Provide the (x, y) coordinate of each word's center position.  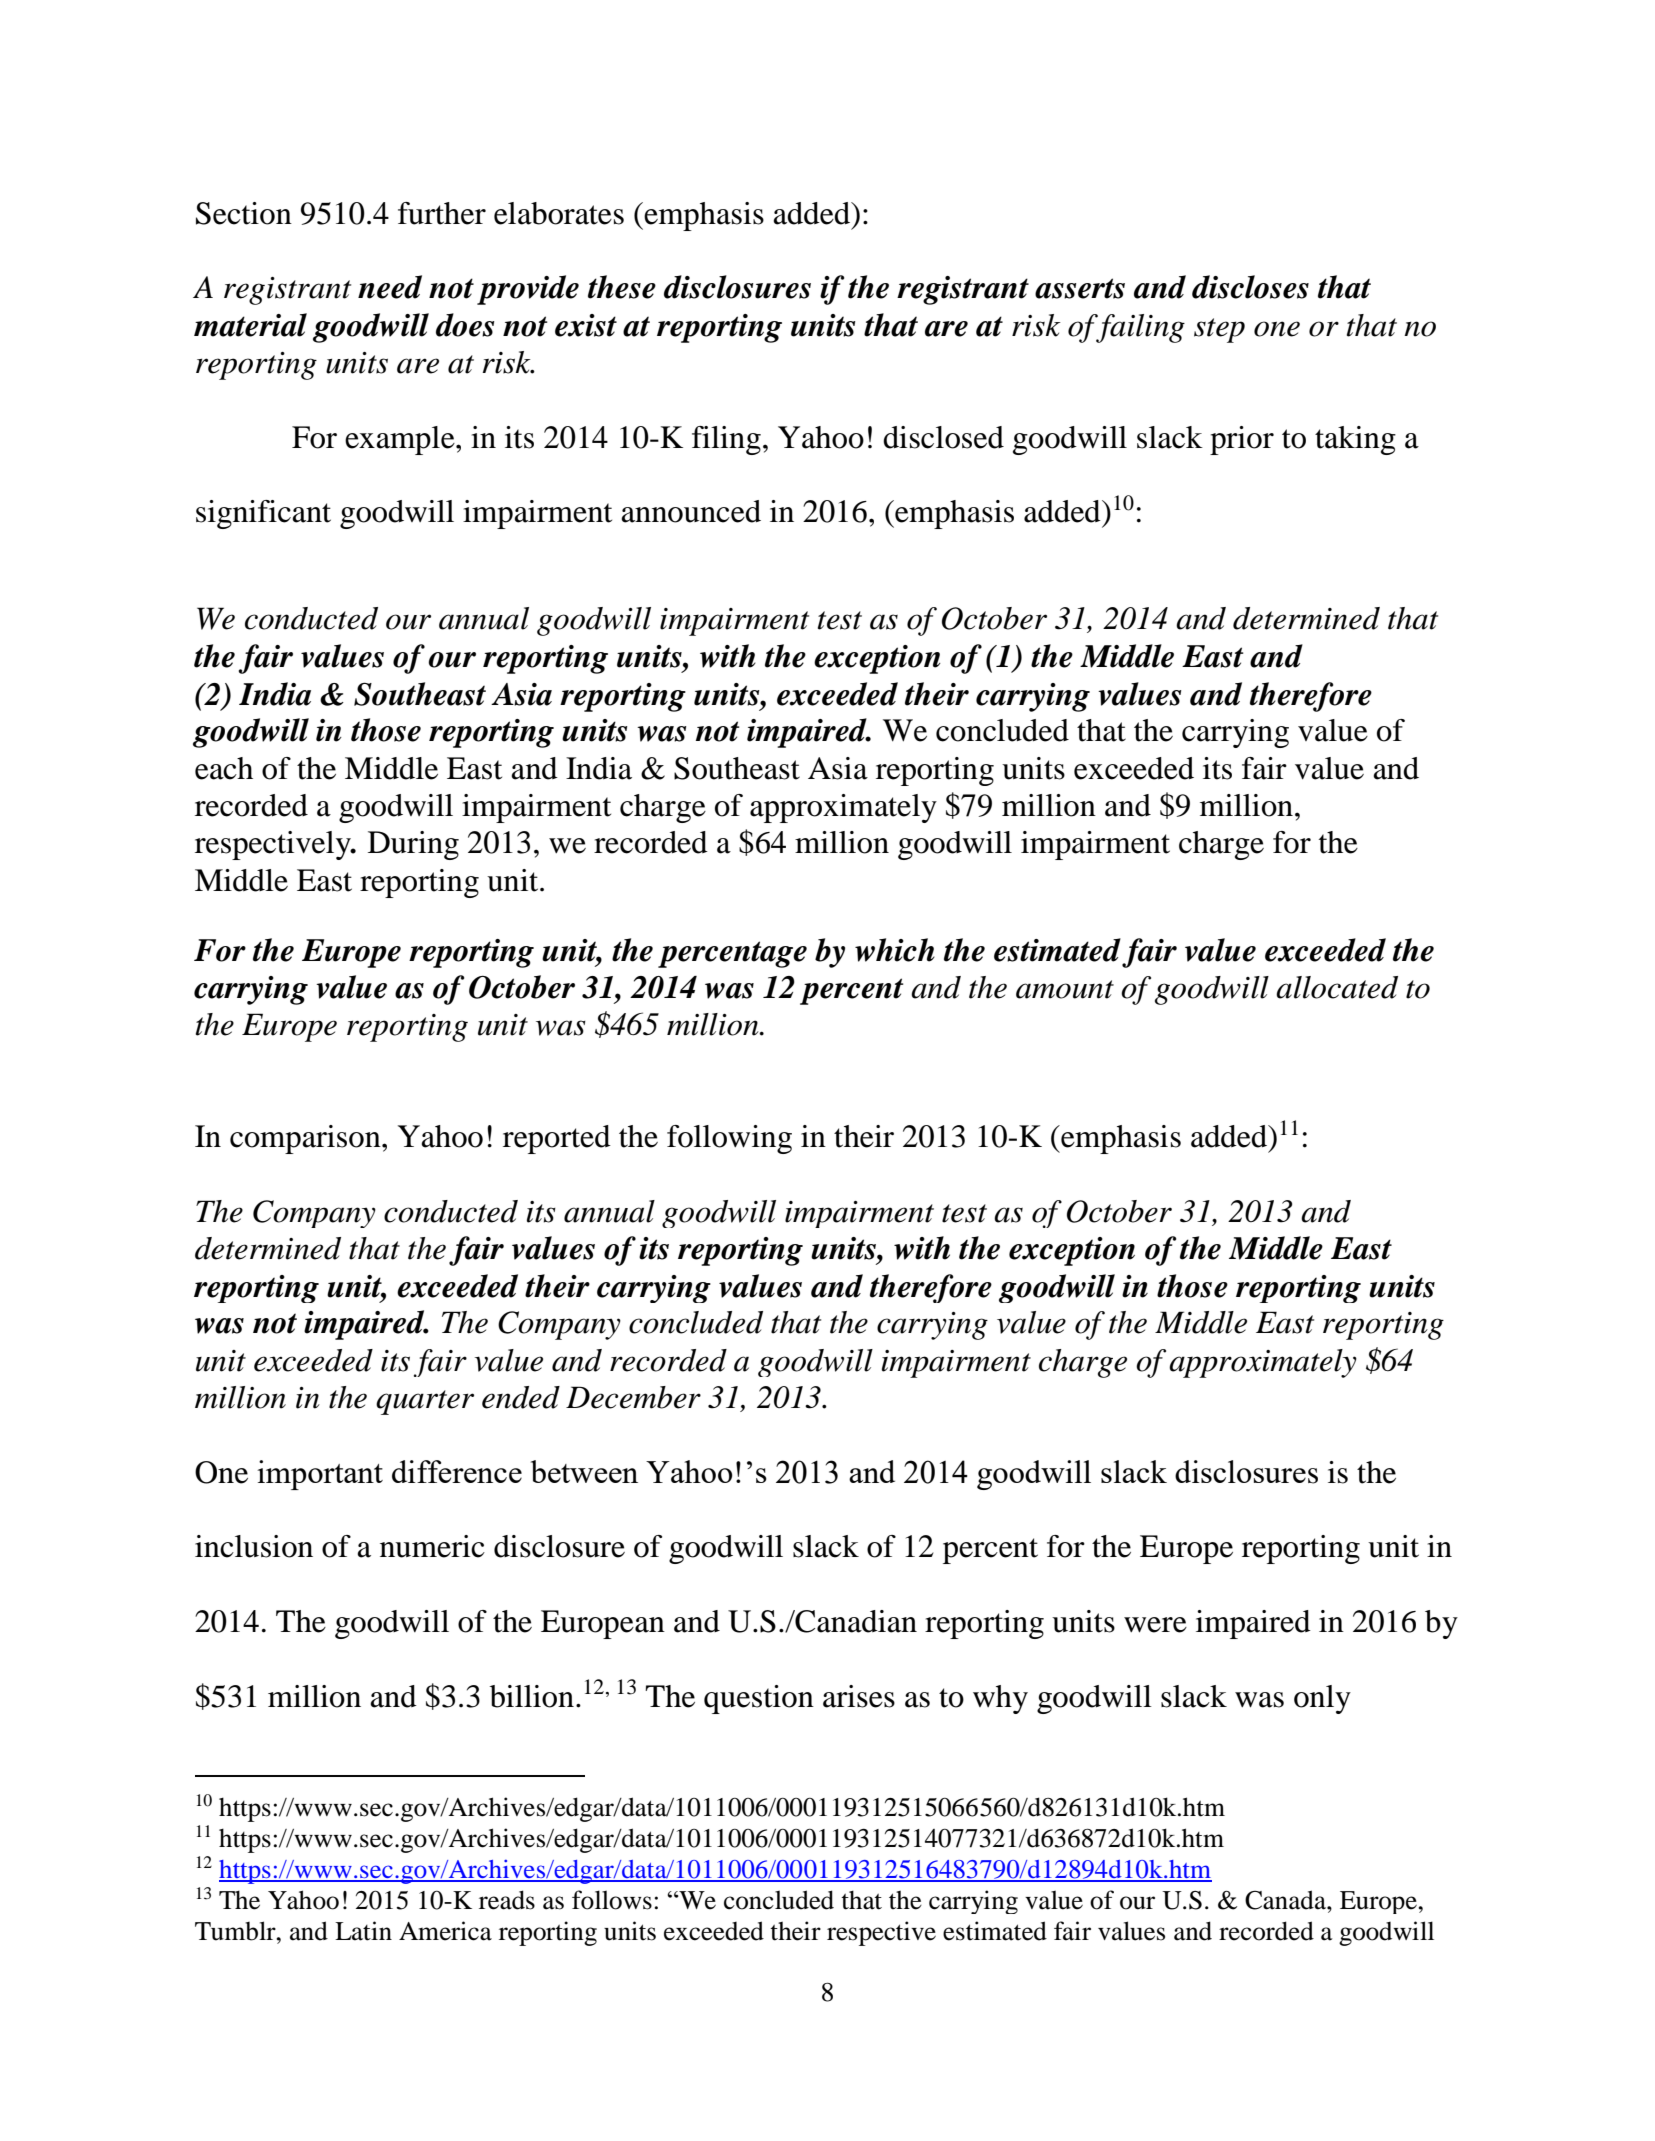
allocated (1337, 987)
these (622, 287)
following (729, 1139)
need (390, 287)
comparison (306, 1139)
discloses (1250, 287)
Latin (363, 1931)
